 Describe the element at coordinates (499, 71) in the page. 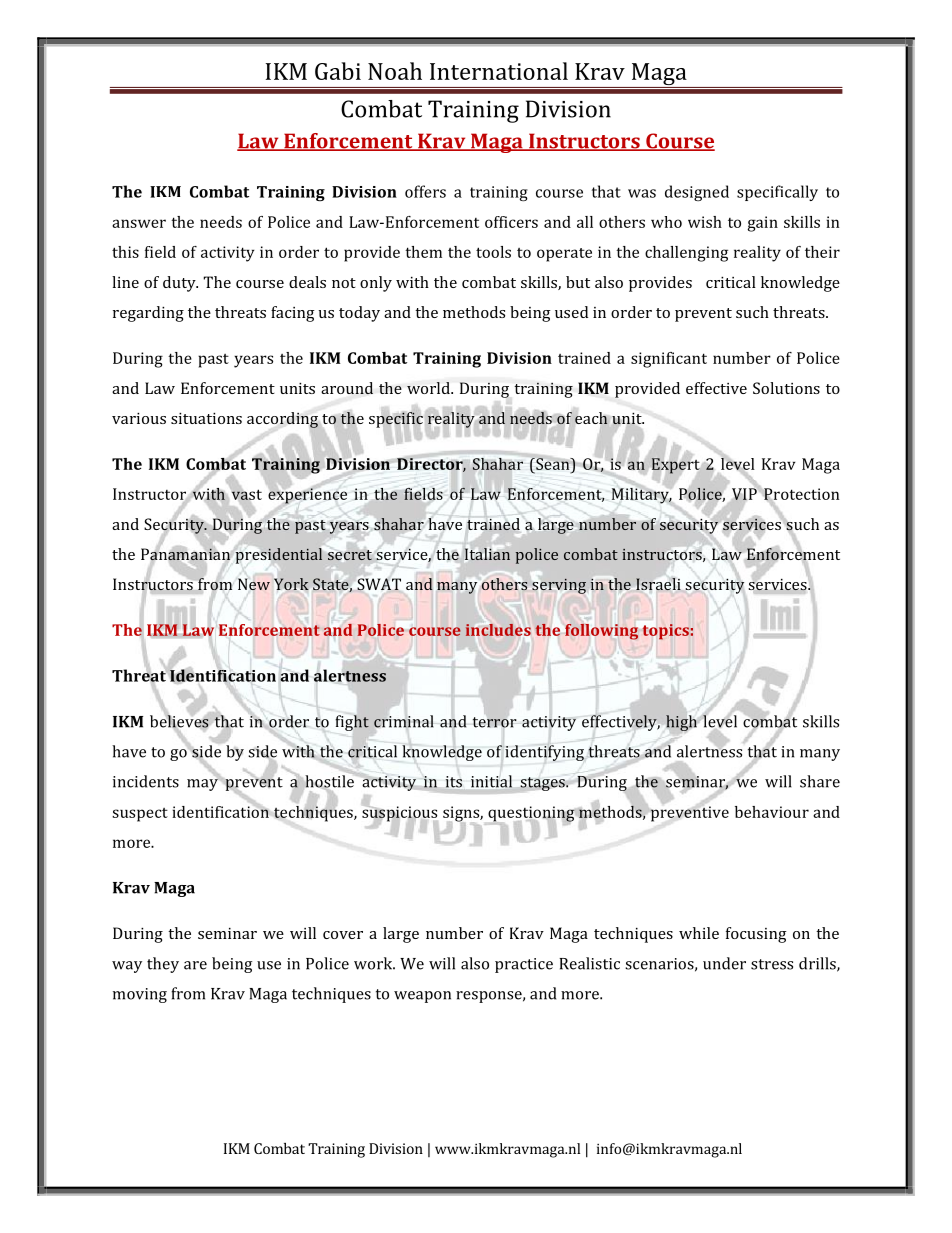

I see `International` at that location.
